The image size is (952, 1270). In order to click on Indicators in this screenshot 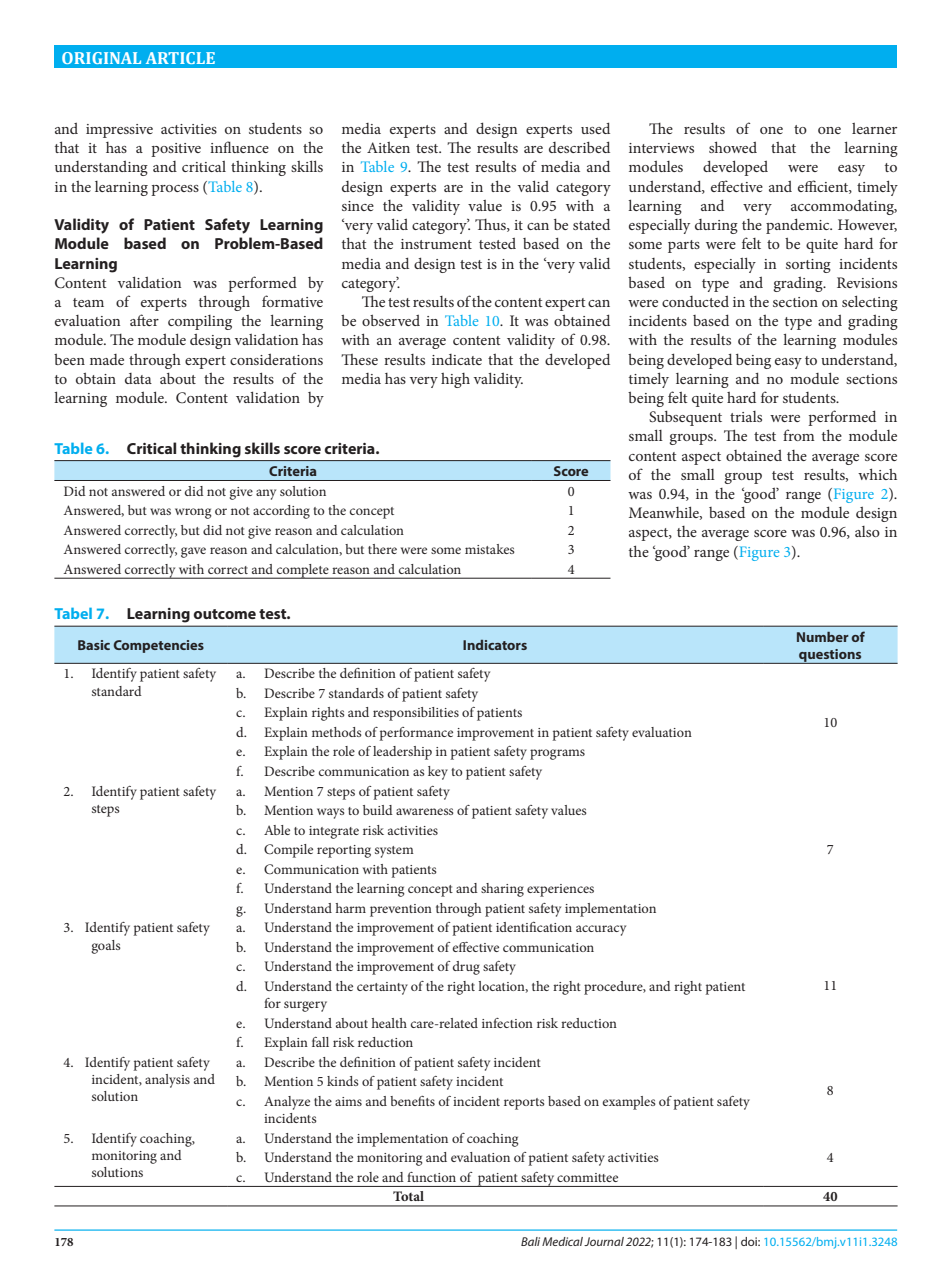, I will do `click(495, 645)`.
